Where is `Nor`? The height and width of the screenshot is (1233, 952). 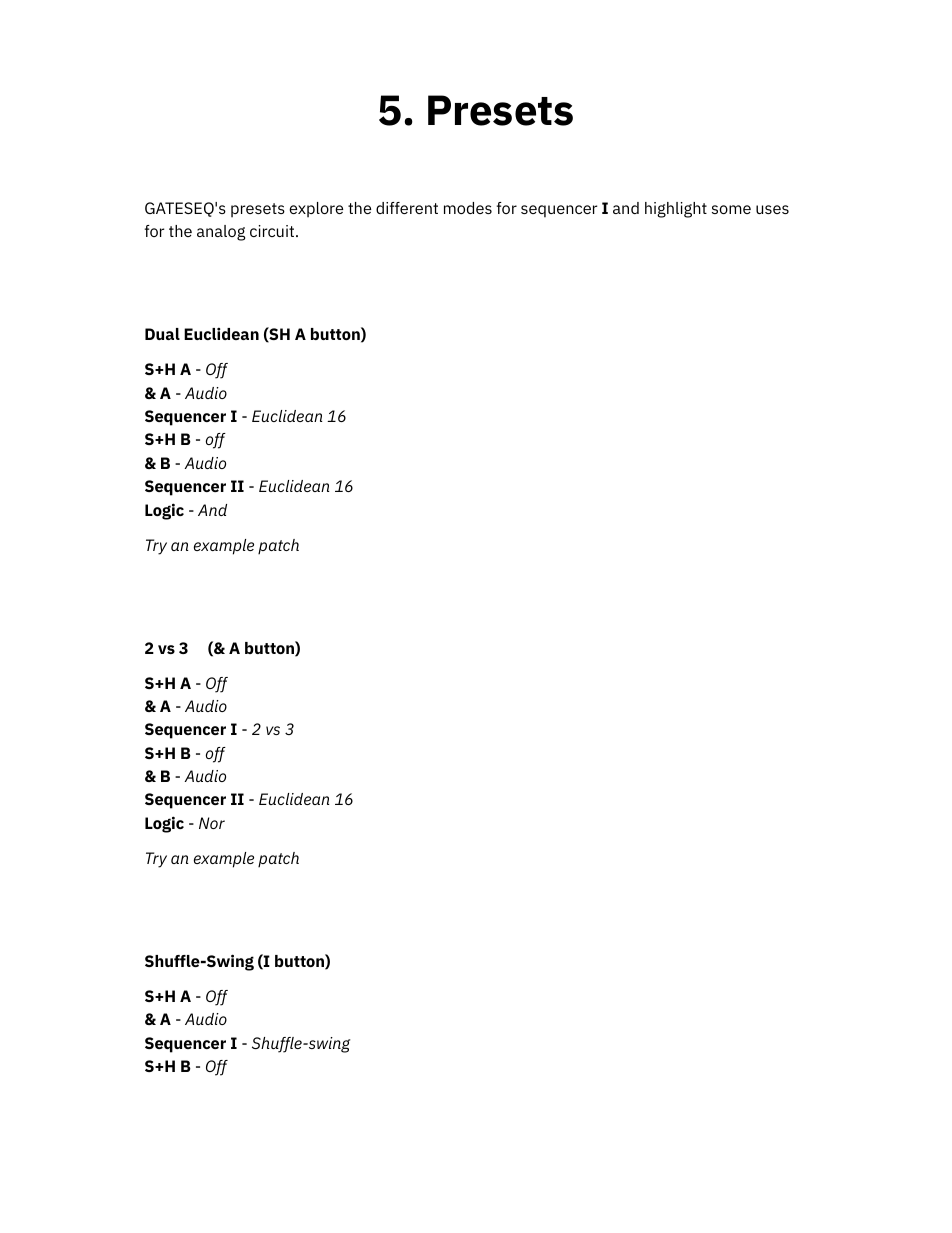
Nor is located at coordinates (212, 823).
